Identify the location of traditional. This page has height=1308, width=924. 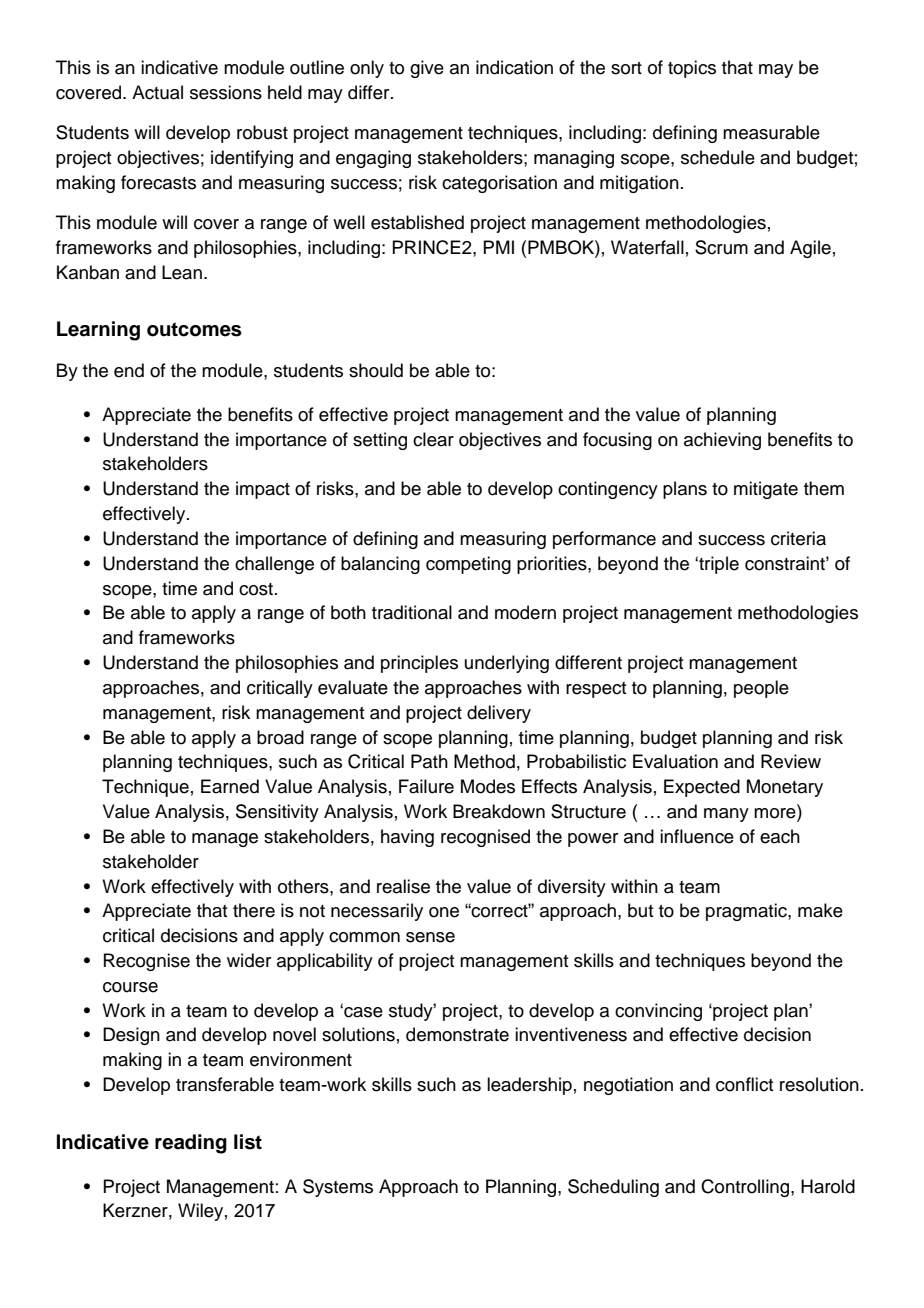
(412, 612).
